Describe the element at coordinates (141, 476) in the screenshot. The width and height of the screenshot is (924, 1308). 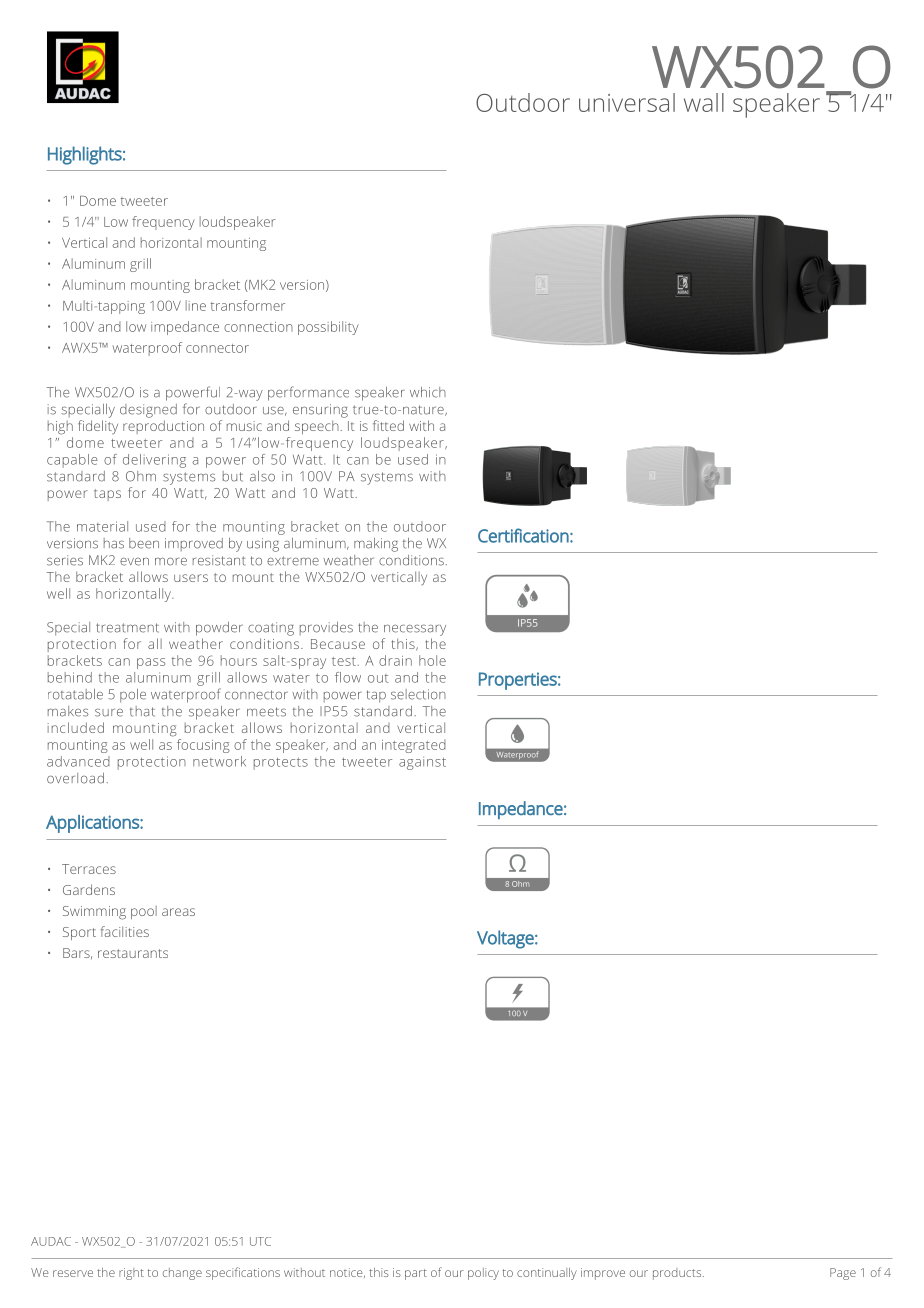
I see `Ohm` at that location.
